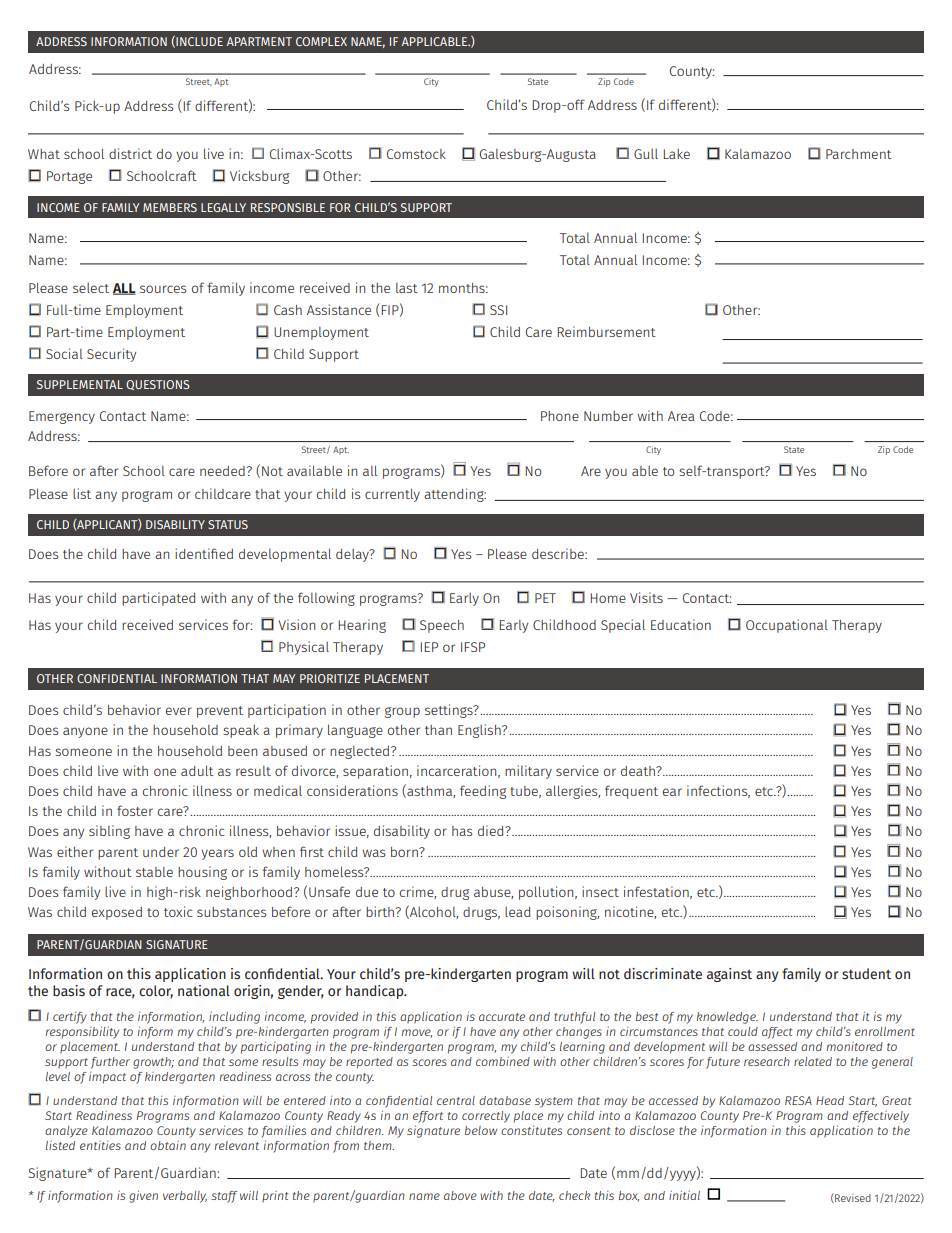 This document has width=952, height=1233. What do you see at coordinates (130, 153) in the document?
I see `district` at bounding box center [130, 153].
